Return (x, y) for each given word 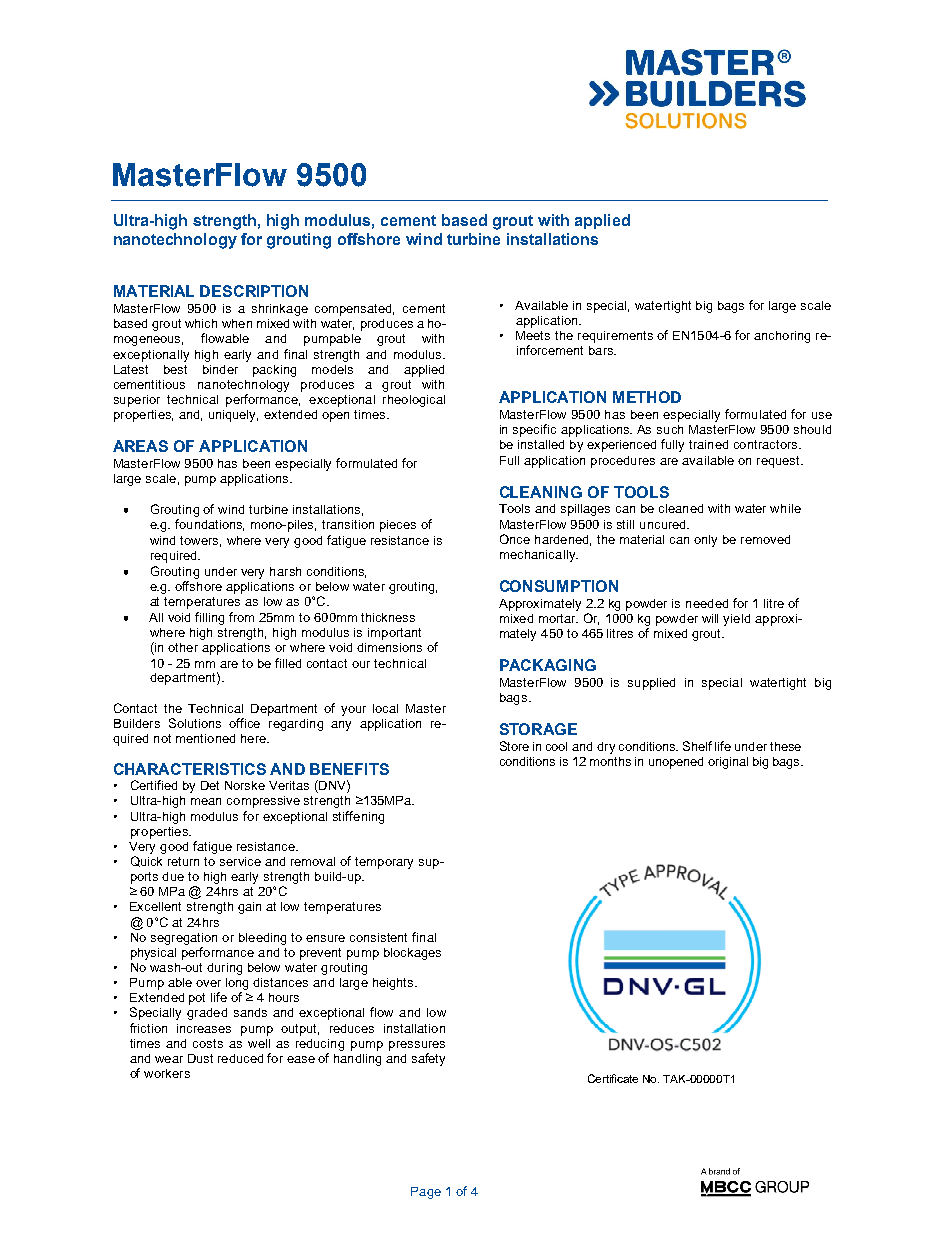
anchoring (782, 337)
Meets (533, 335)
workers (167, 1073)
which (201, 323)
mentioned (205, 738)
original (728, 763)
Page (426, 1193)
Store (514, 746)
